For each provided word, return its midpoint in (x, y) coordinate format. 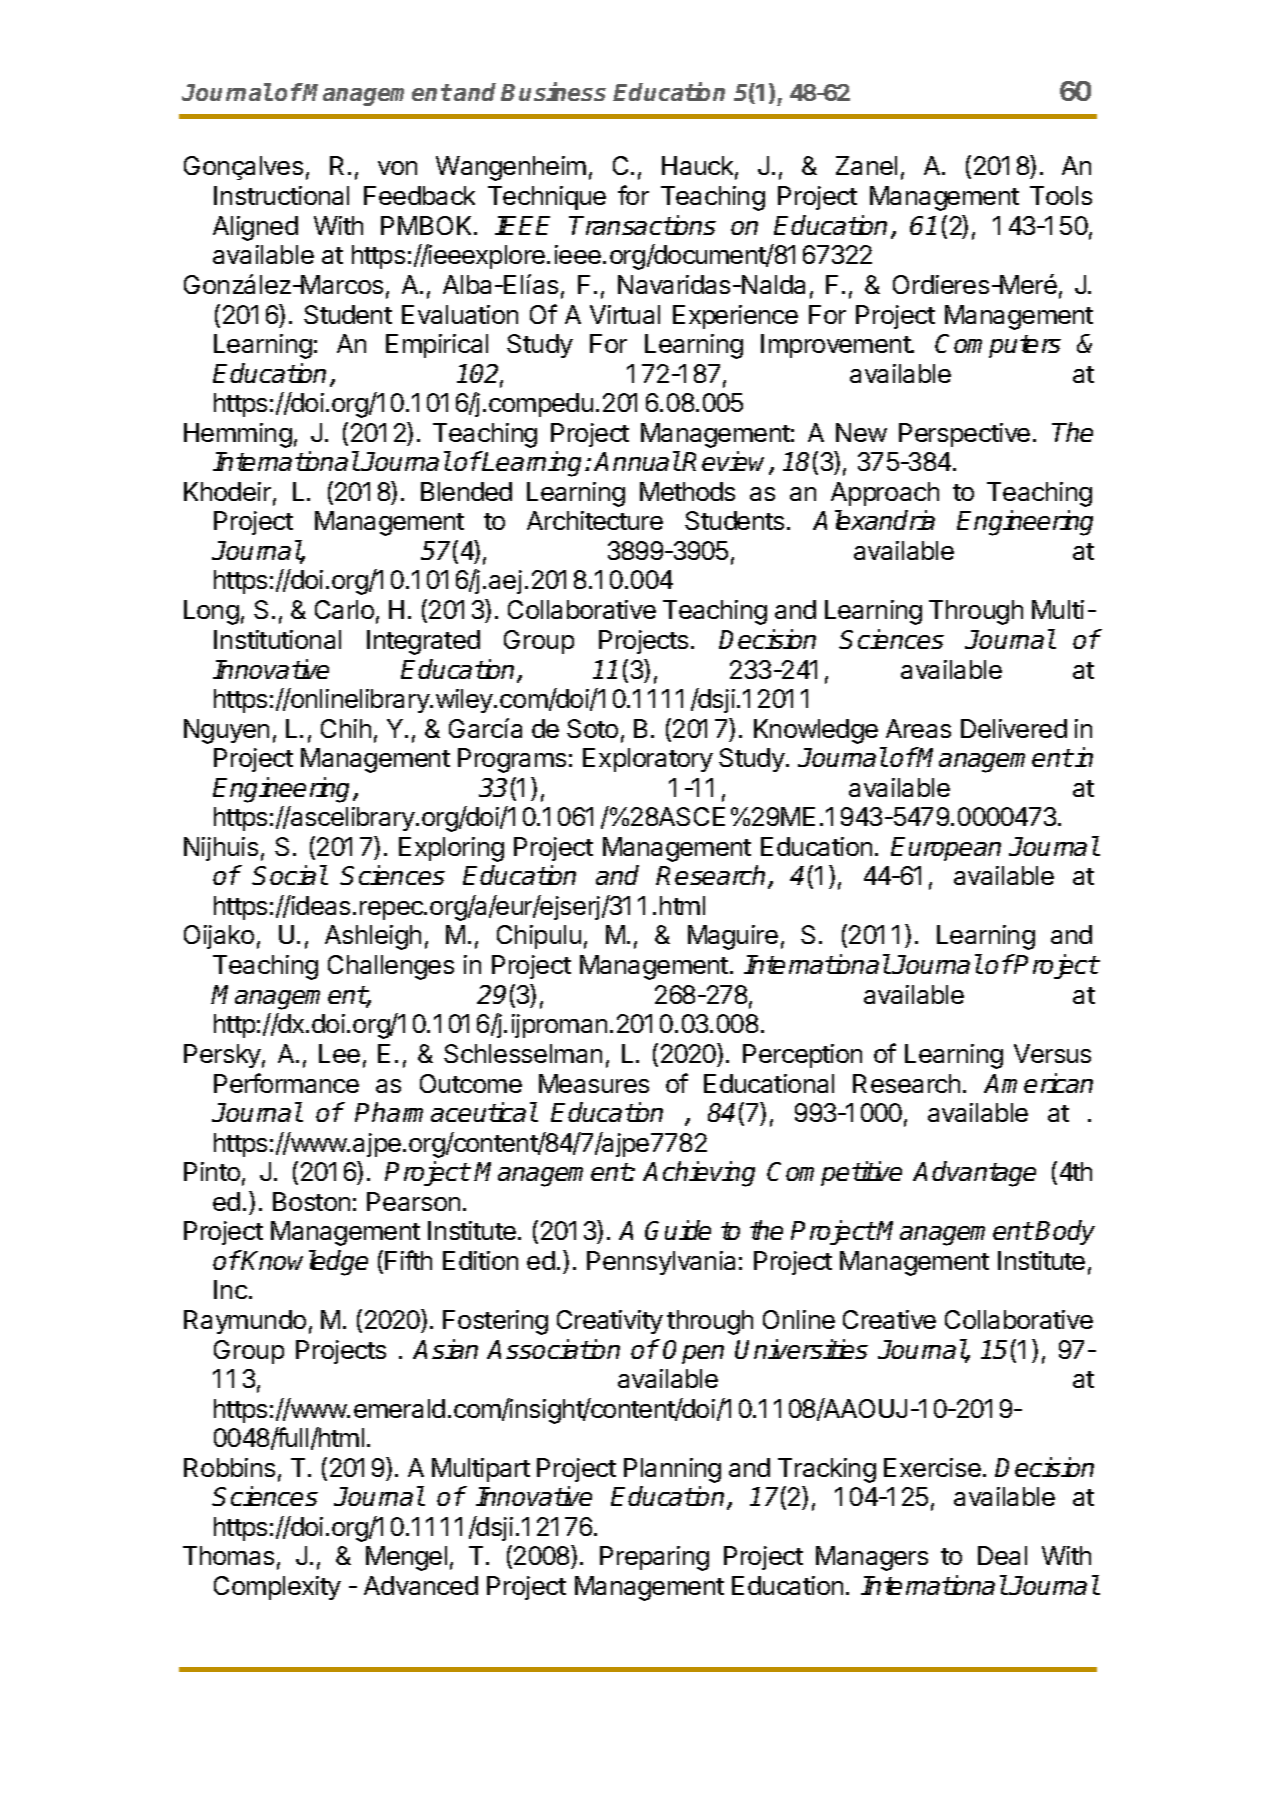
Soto (592, 728)
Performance (286, 1083)
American (1038, 1083)
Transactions (642, 225)
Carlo (344, 609)
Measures (594, 1083)
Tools (1061, 195)
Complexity (277, 1588)
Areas (918, 728)
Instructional (281, 195)
